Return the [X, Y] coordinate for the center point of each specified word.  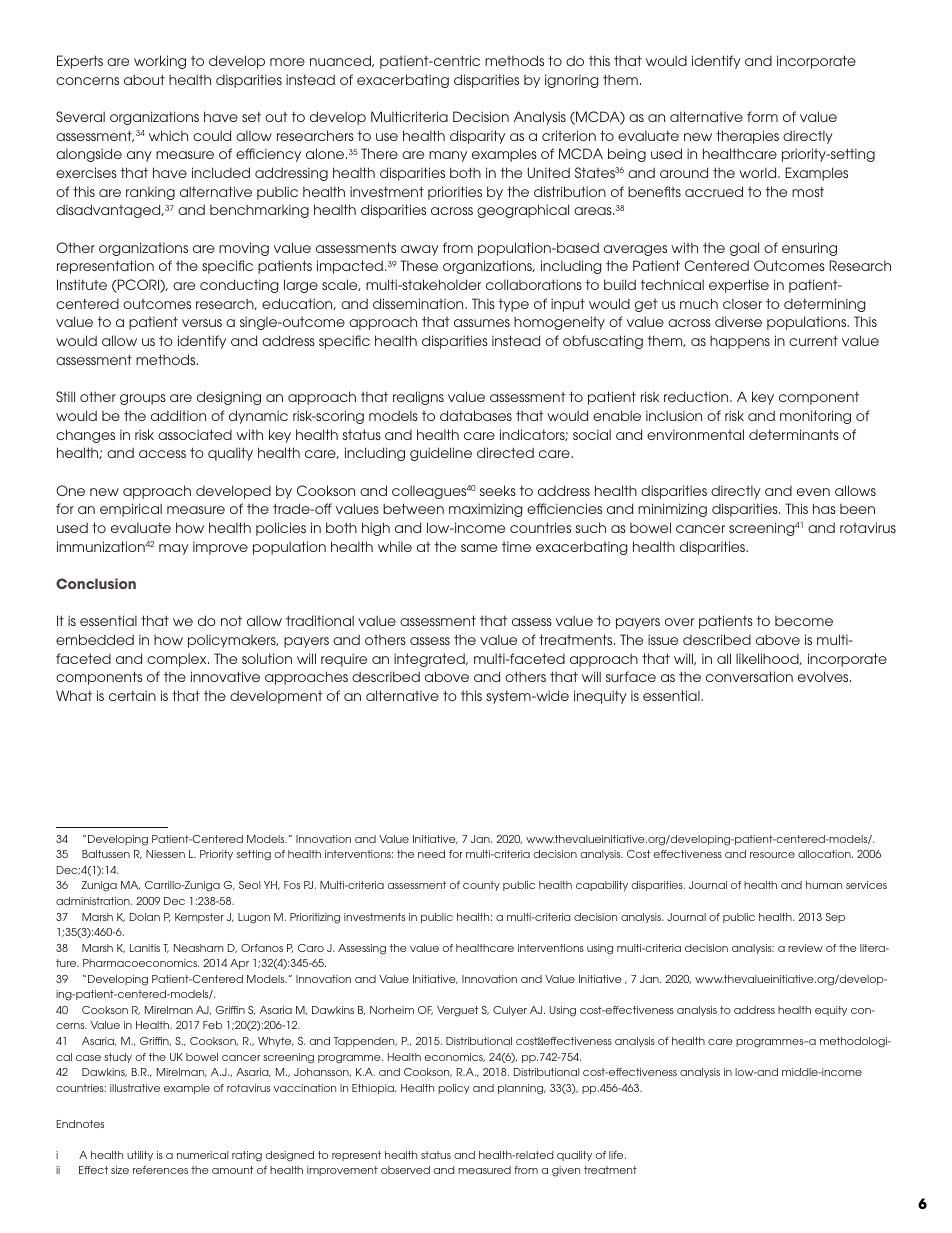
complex [178, 660]
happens [740, 342]
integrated [430, 660]
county [481, 886]
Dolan [145, 917]
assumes [482, 323]
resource [772, 855]
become [804, 621]
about [144, 79]
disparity [477, 137]
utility [140, 1156]
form [762, 116]
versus [202, 323]
